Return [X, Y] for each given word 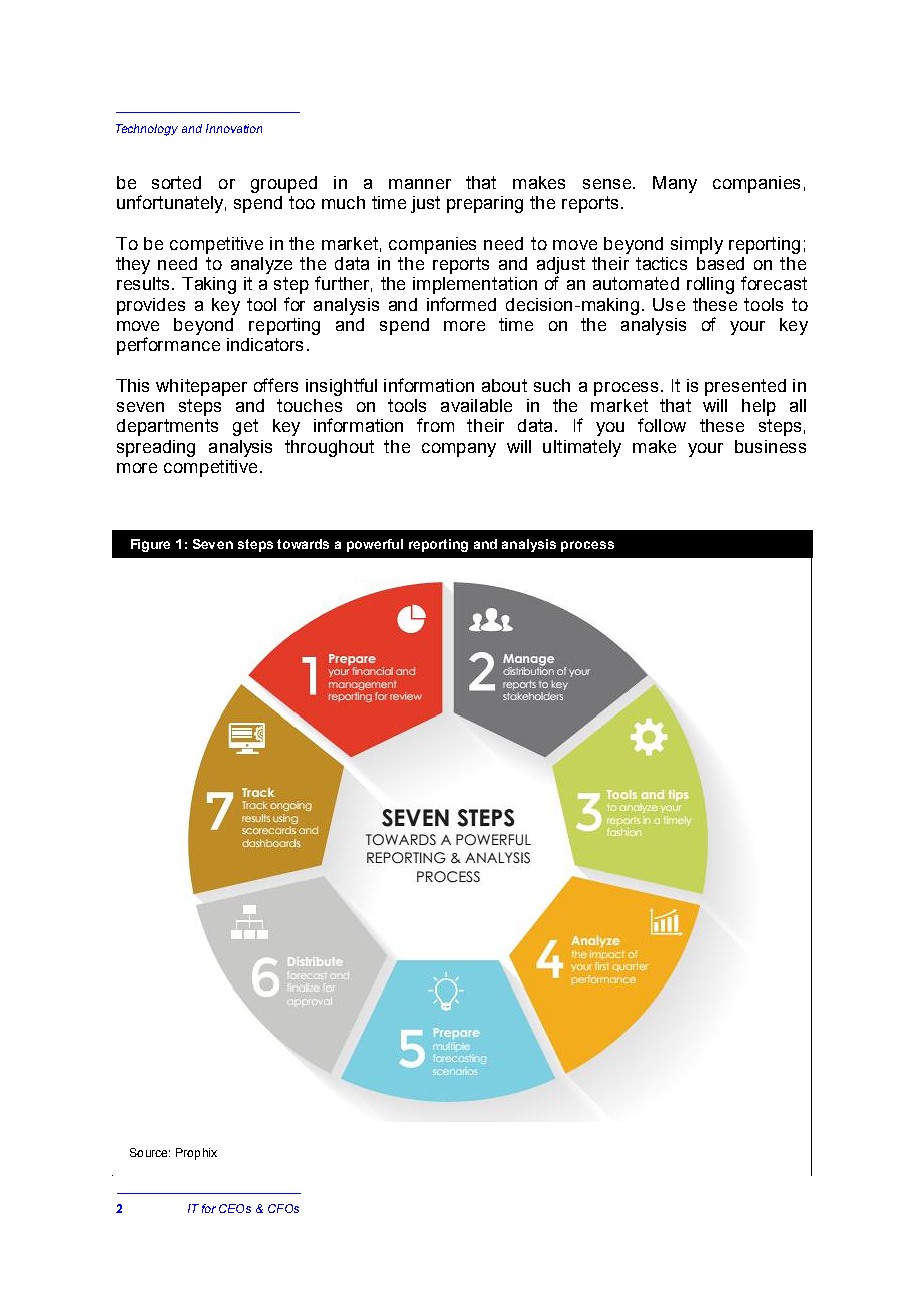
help [759, 407]
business [770, 446]
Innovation [234, 128]
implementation [475, 285]
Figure [150, 545]
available [476, 405]
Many [675, 184]
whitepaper [201, 387]
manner [420, 184]
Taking [209, 285]
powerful [375, 545]
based [720, 263]
